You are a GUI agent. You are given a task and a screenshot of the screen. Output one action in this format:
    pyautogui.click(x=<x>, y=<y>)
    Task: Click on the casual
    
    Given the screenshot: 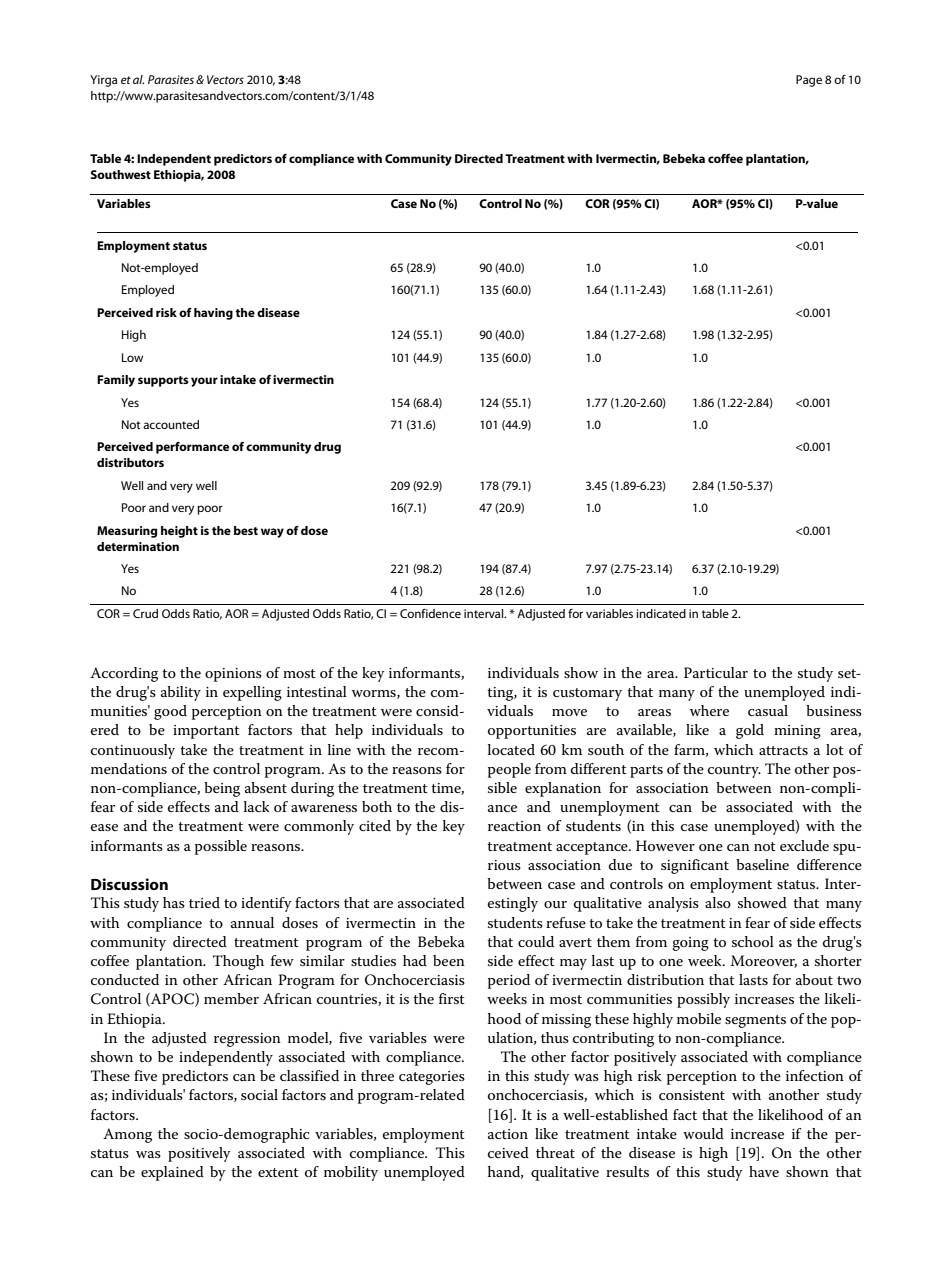 What is the action you would take?
    pyautogui.click(x=768, y=710)
